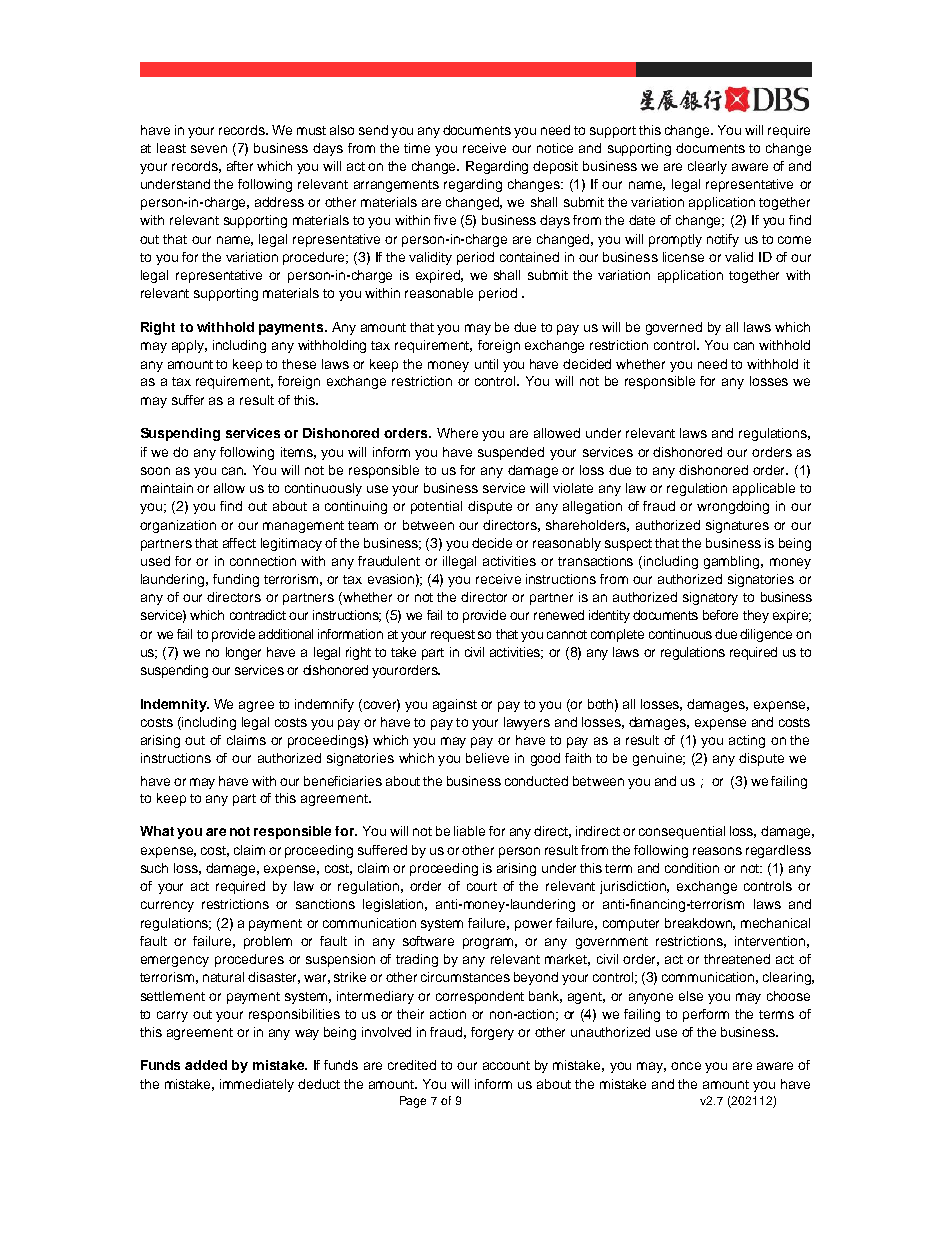 The image size is (952, 1233). What do you see at coordinates (258, 615) in the screenshot?
I see `contradict` at bounding box center [258, 615].
